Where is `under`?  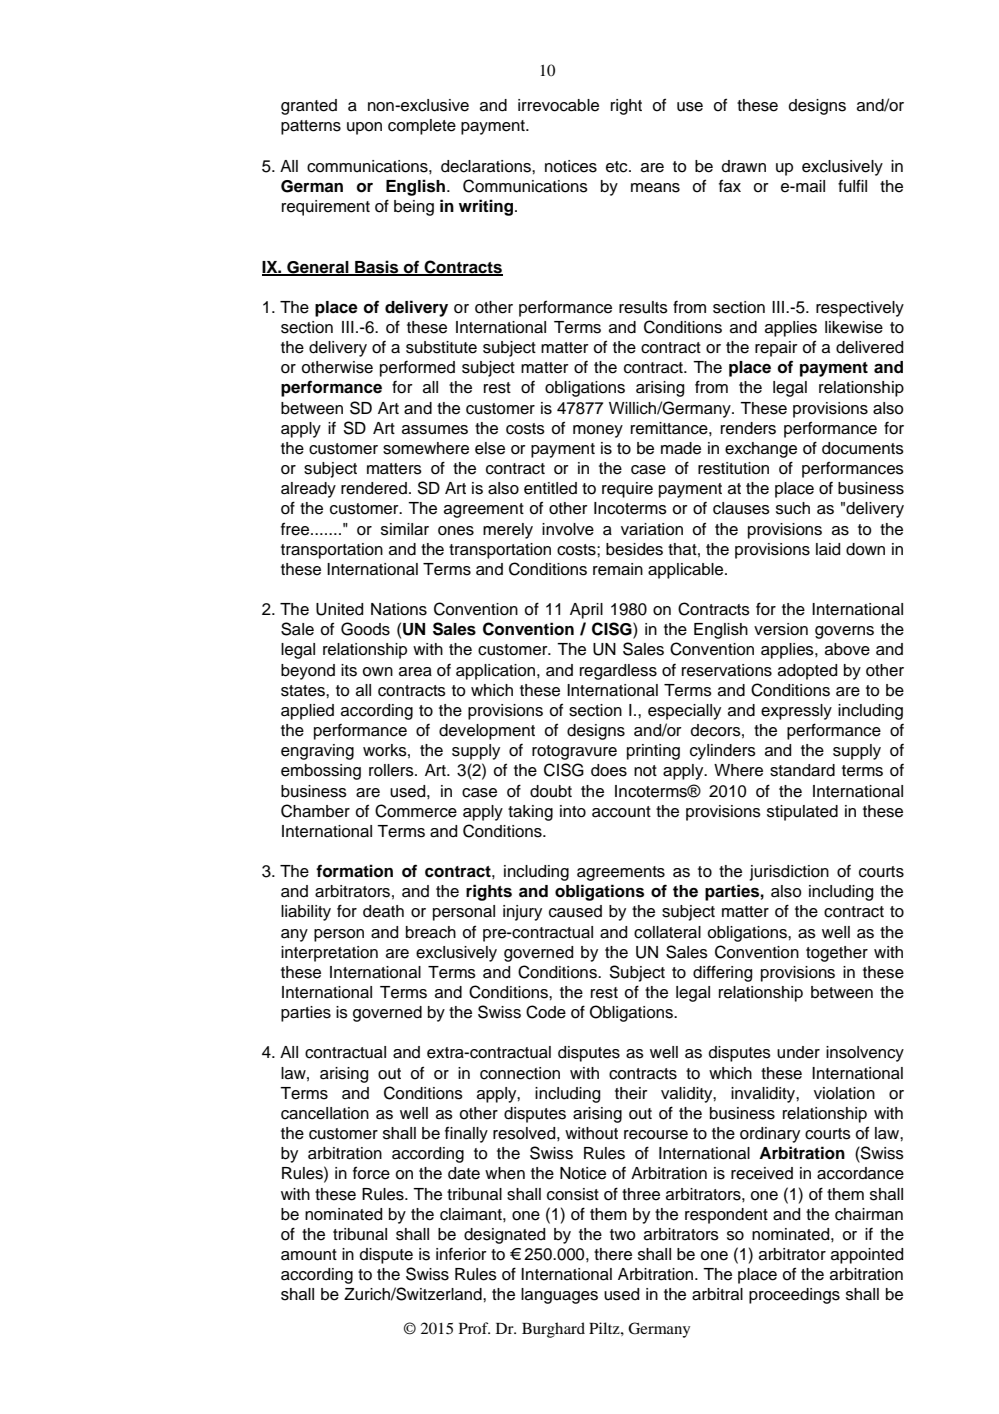 under is located at coordinates (798, 1052).
